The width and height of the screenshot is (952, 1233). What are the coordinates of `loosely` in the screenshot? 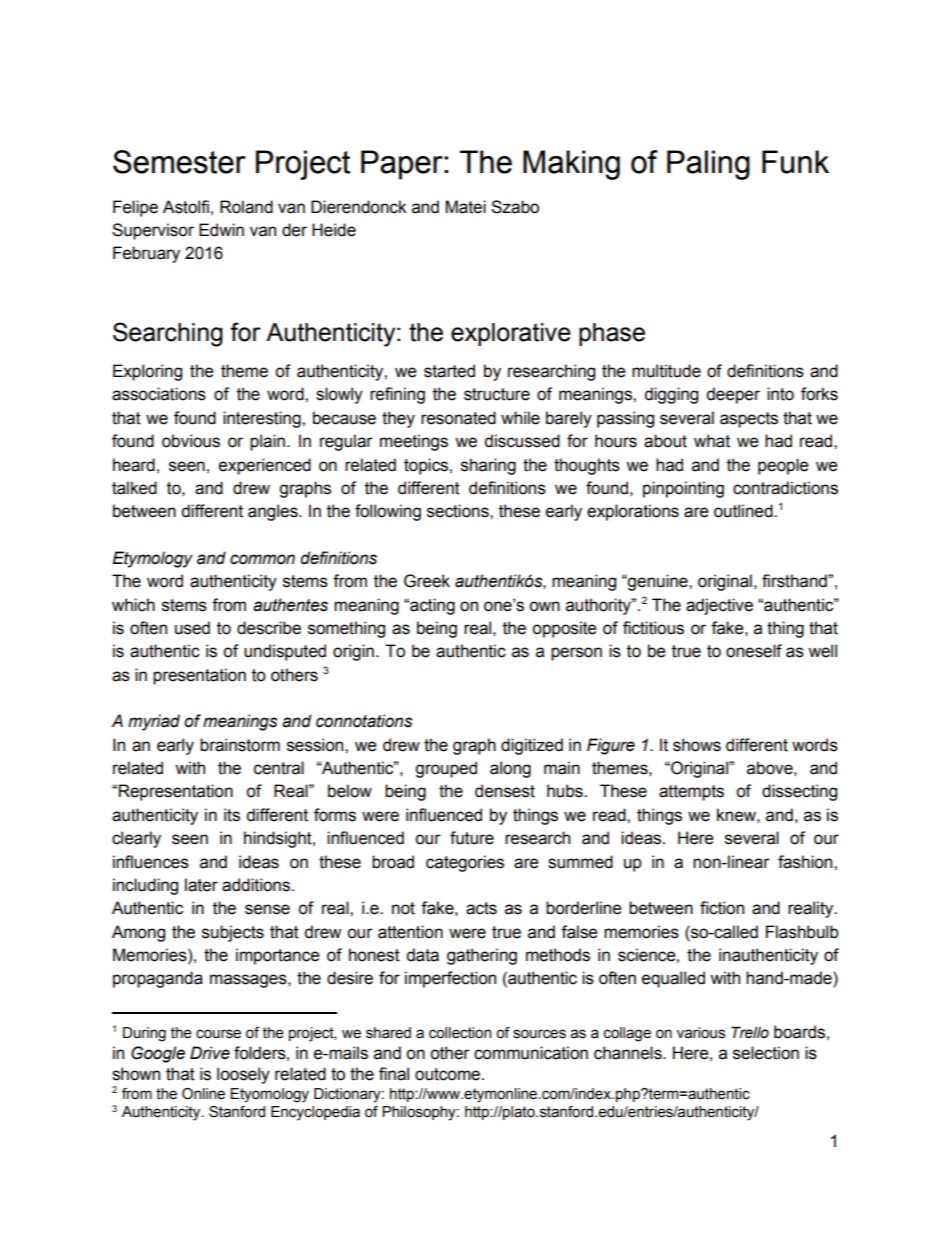 It's located at (243, 1075).
